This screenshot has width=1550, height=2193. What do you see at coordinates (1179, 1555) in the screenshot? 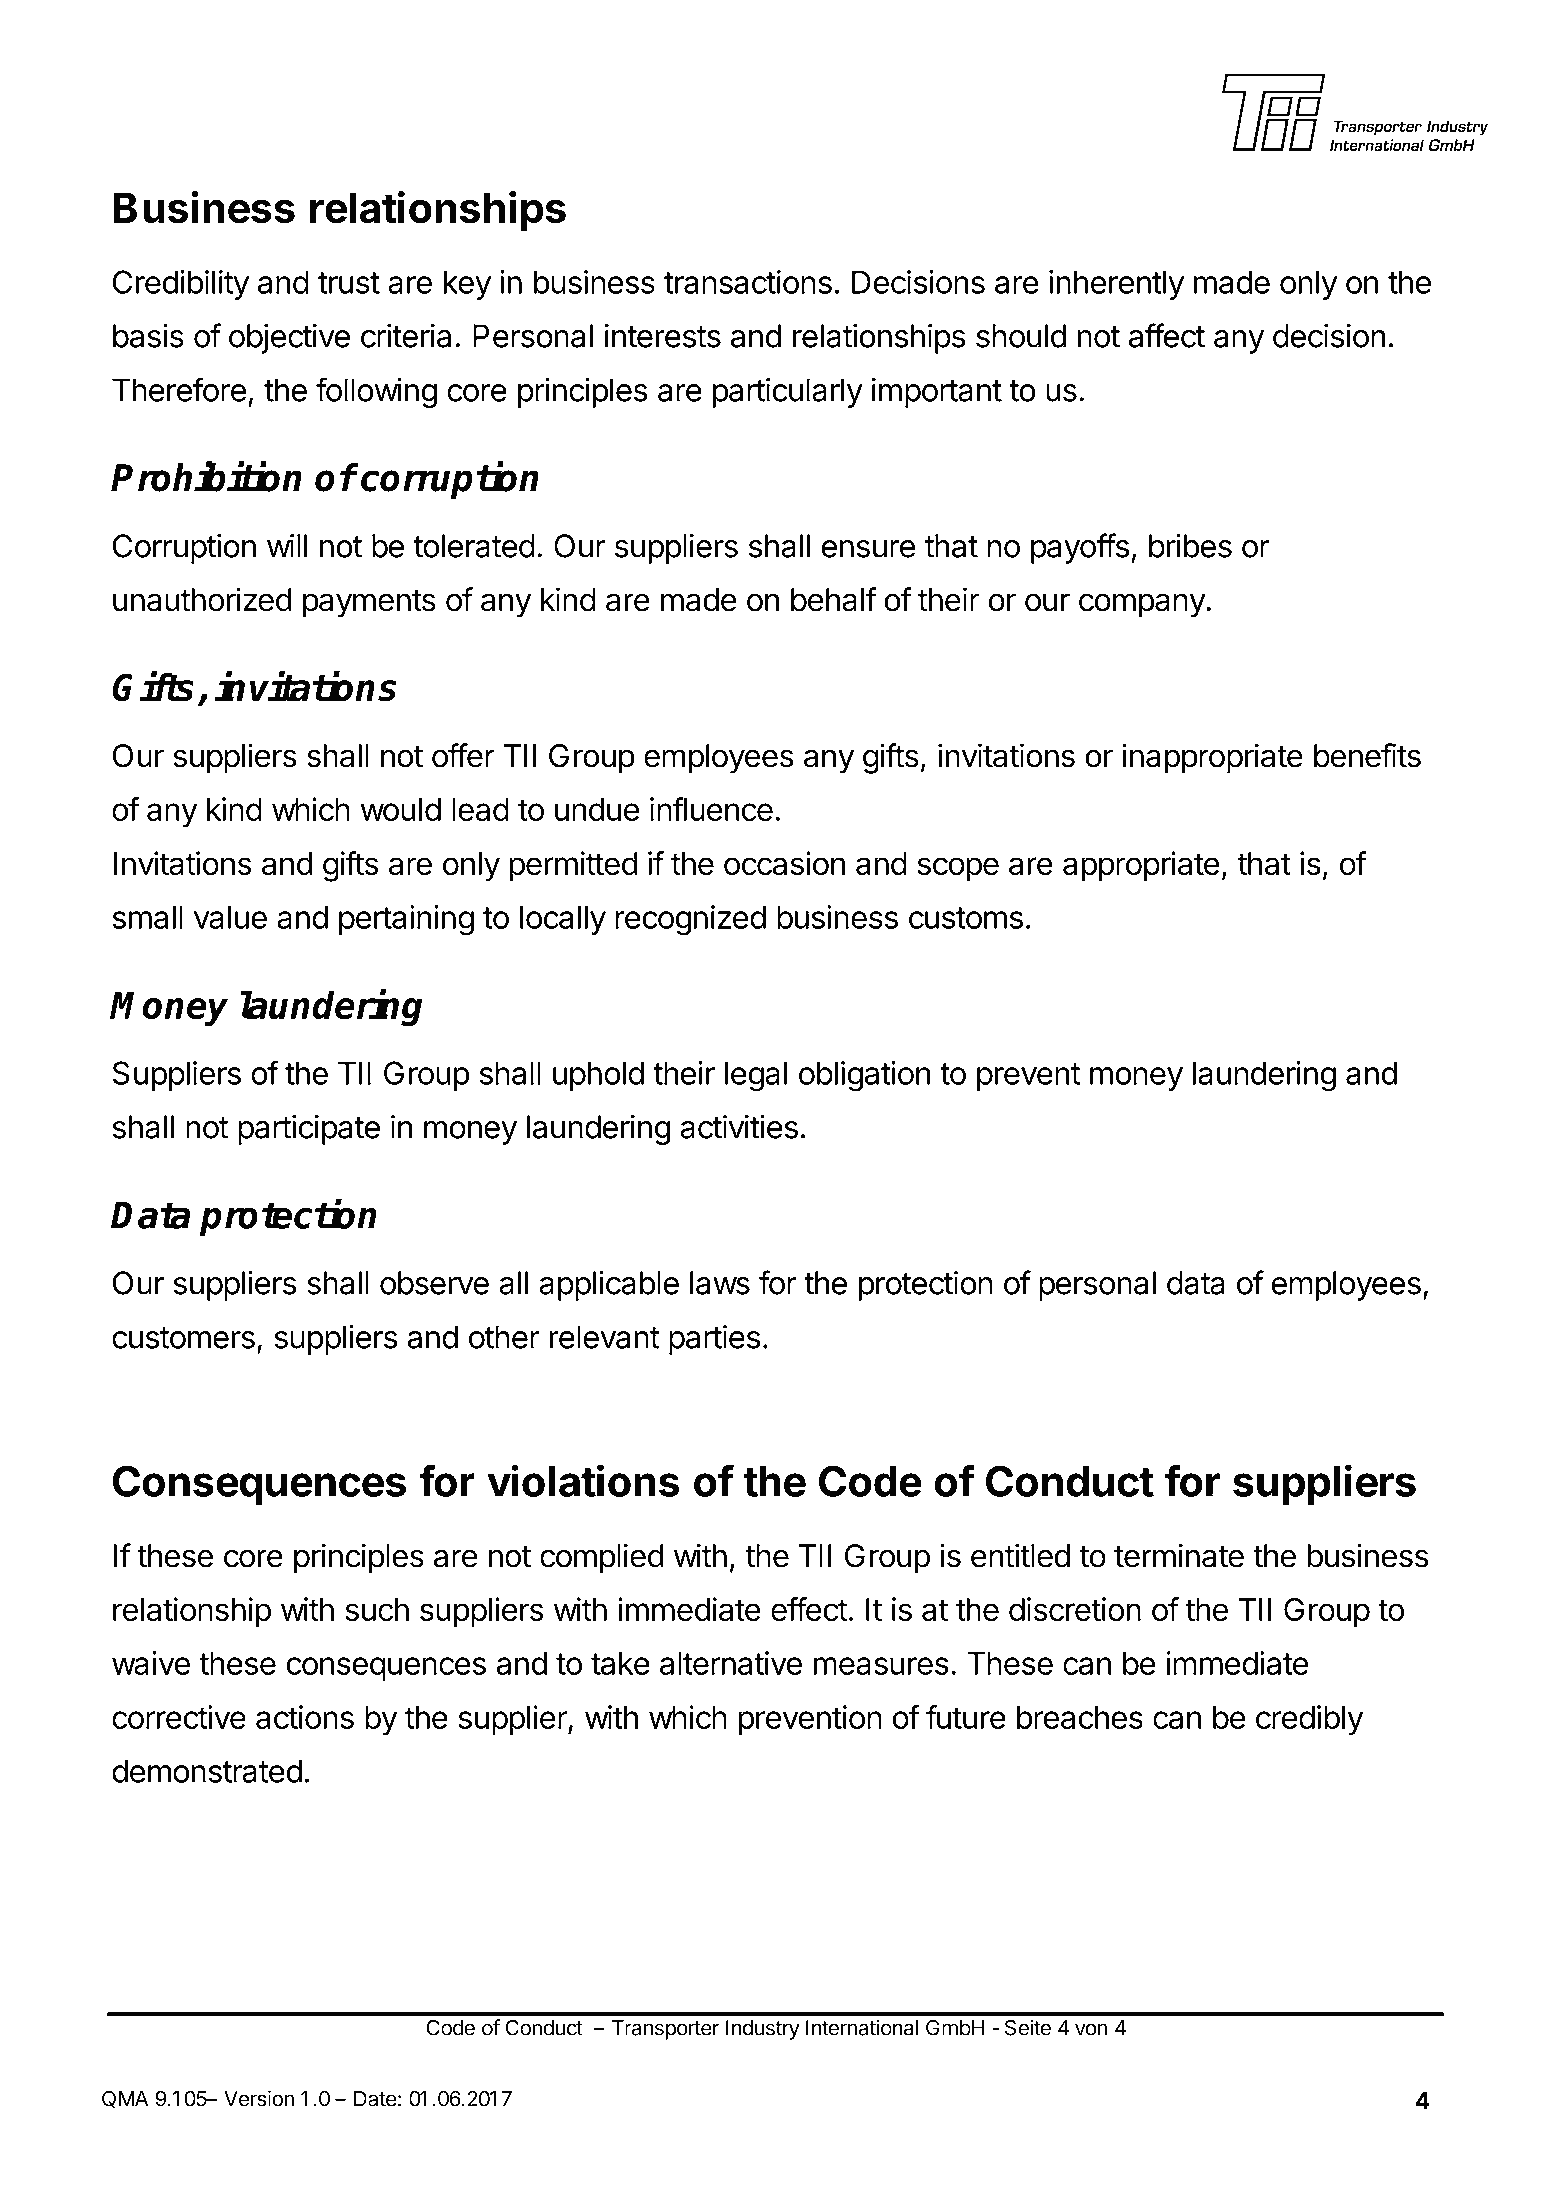
I see `terminate` at bounding box center [1179, 1555].
